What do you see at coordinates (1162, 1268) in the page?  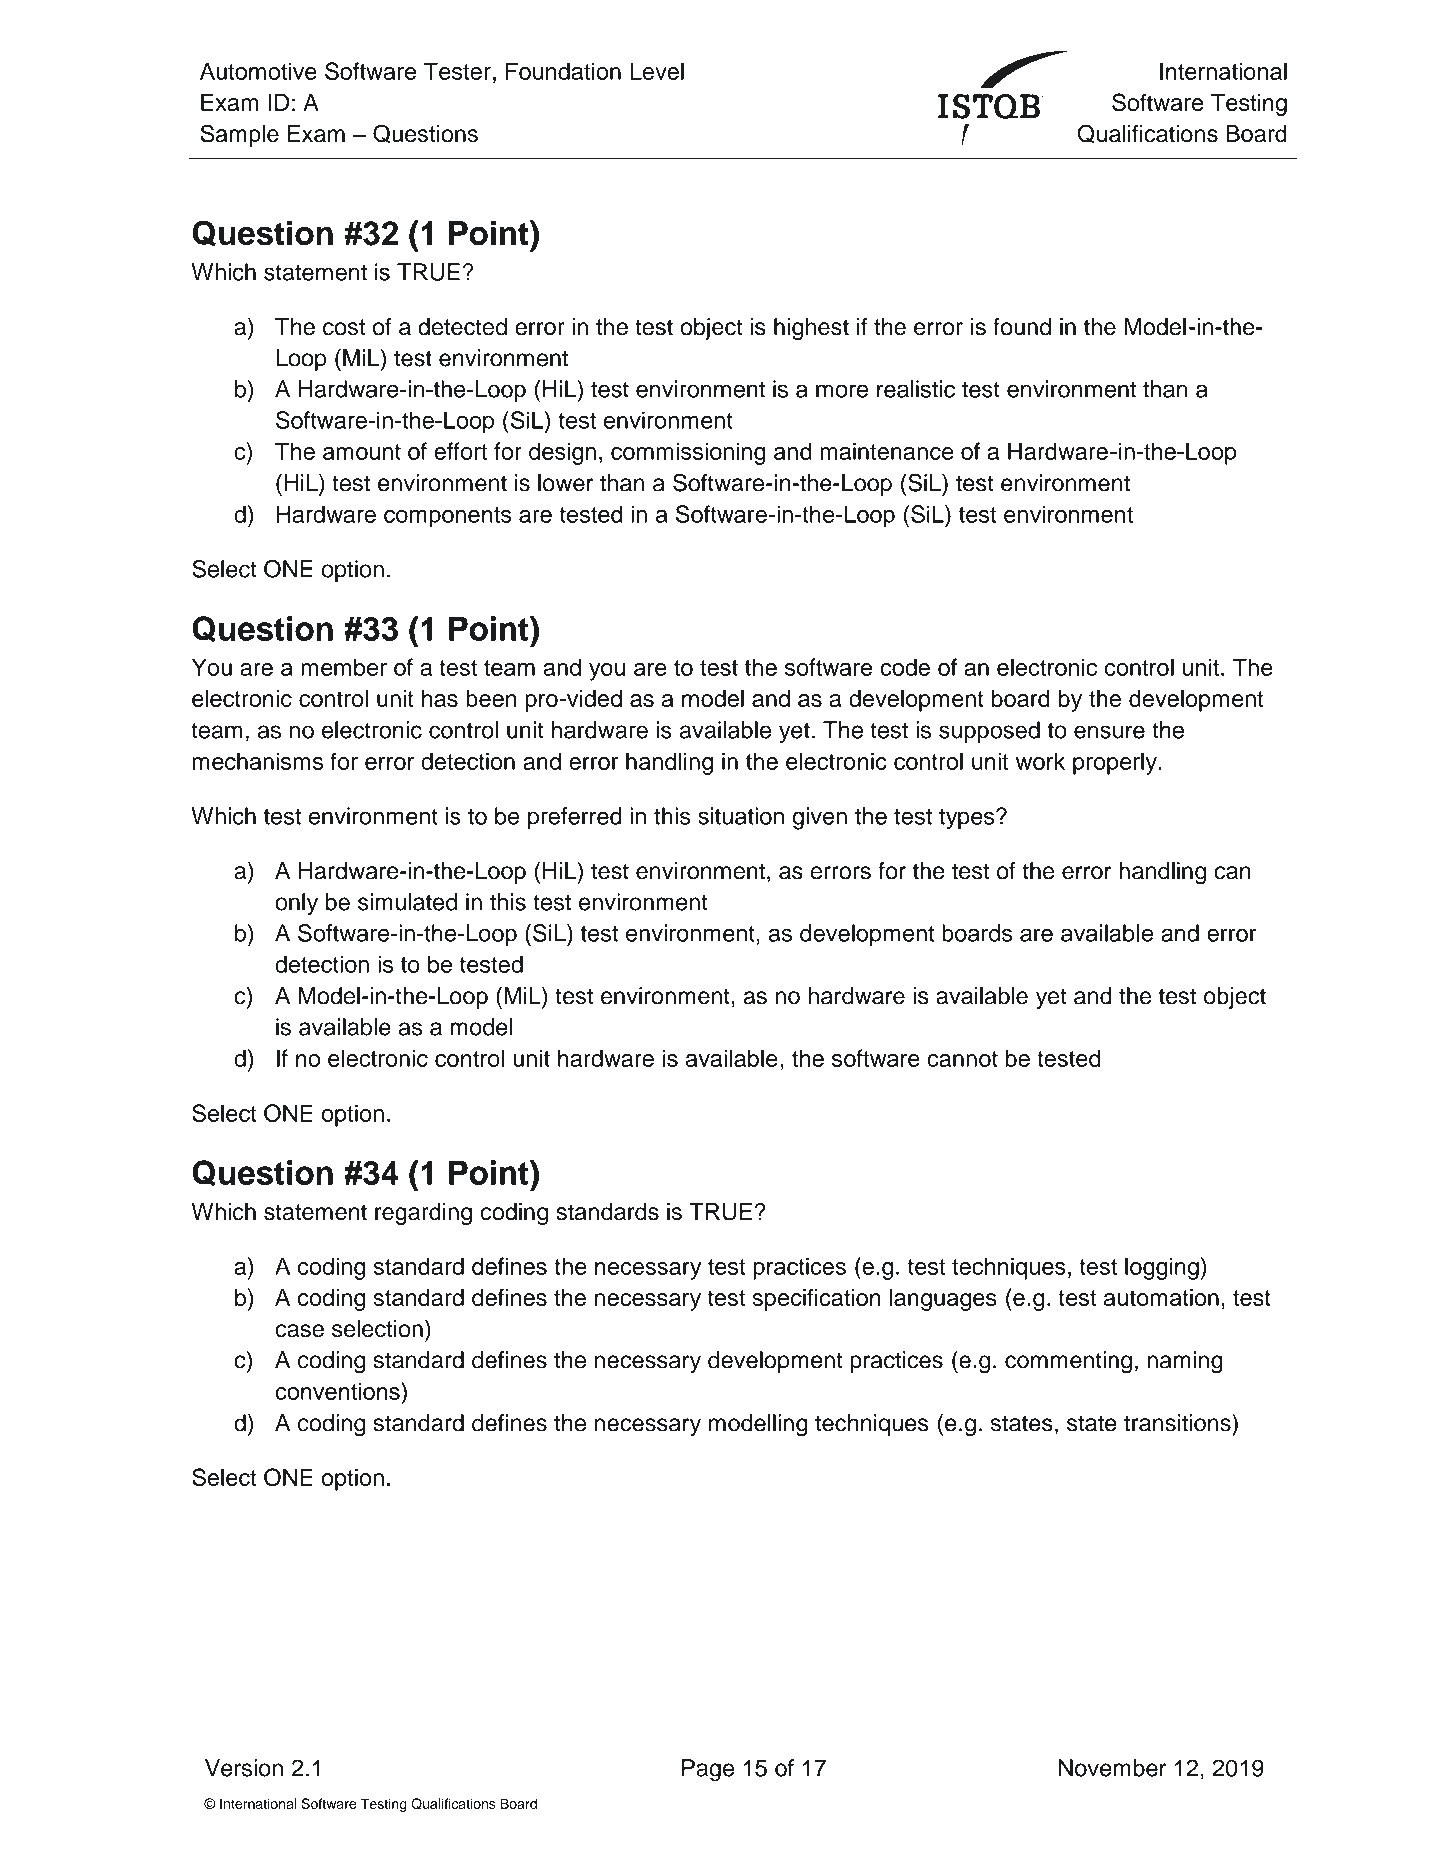 I see `logging` at bounding box center [1162, 1268].
